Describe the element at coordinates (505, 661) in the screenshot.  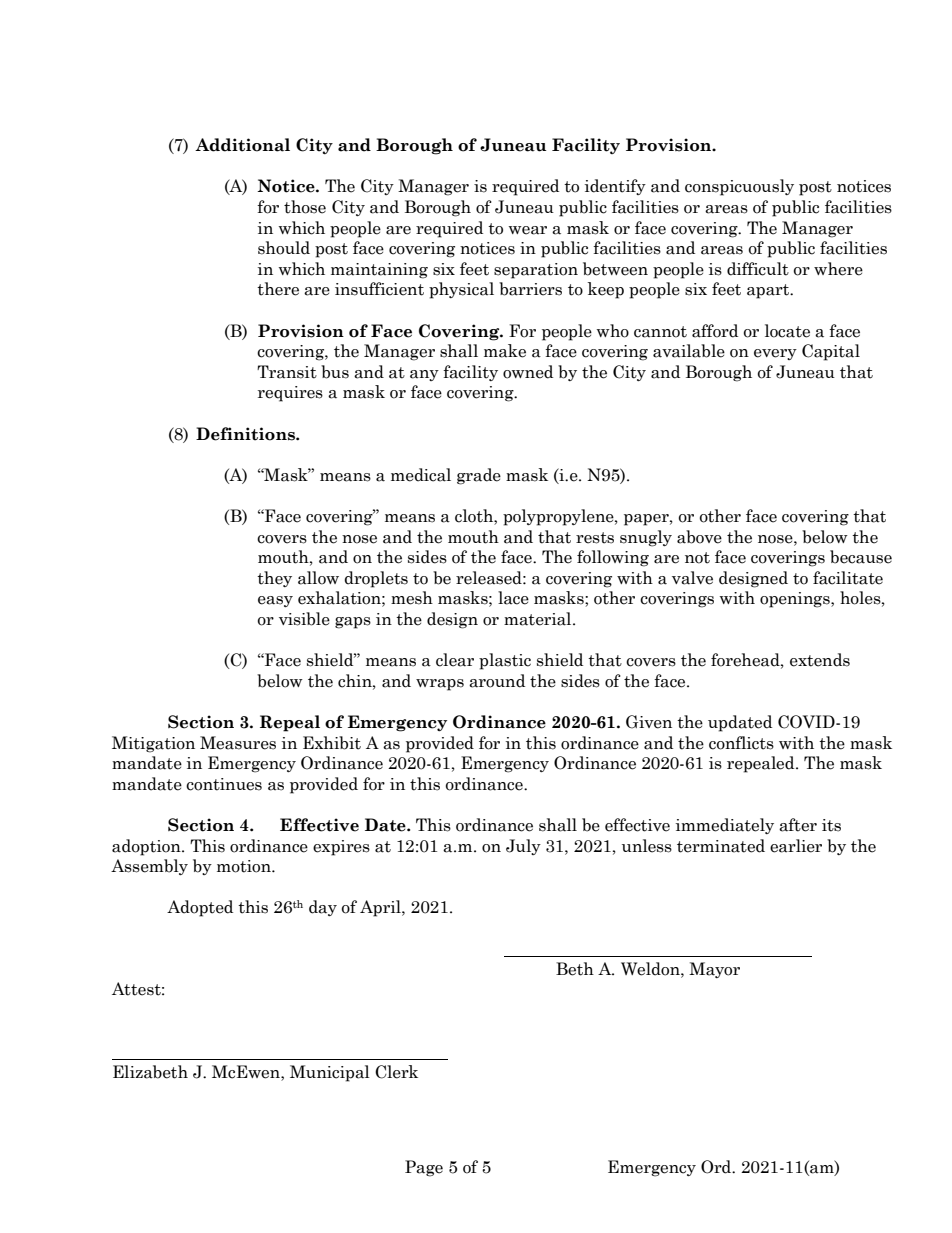
I see `plastic` at that location.
